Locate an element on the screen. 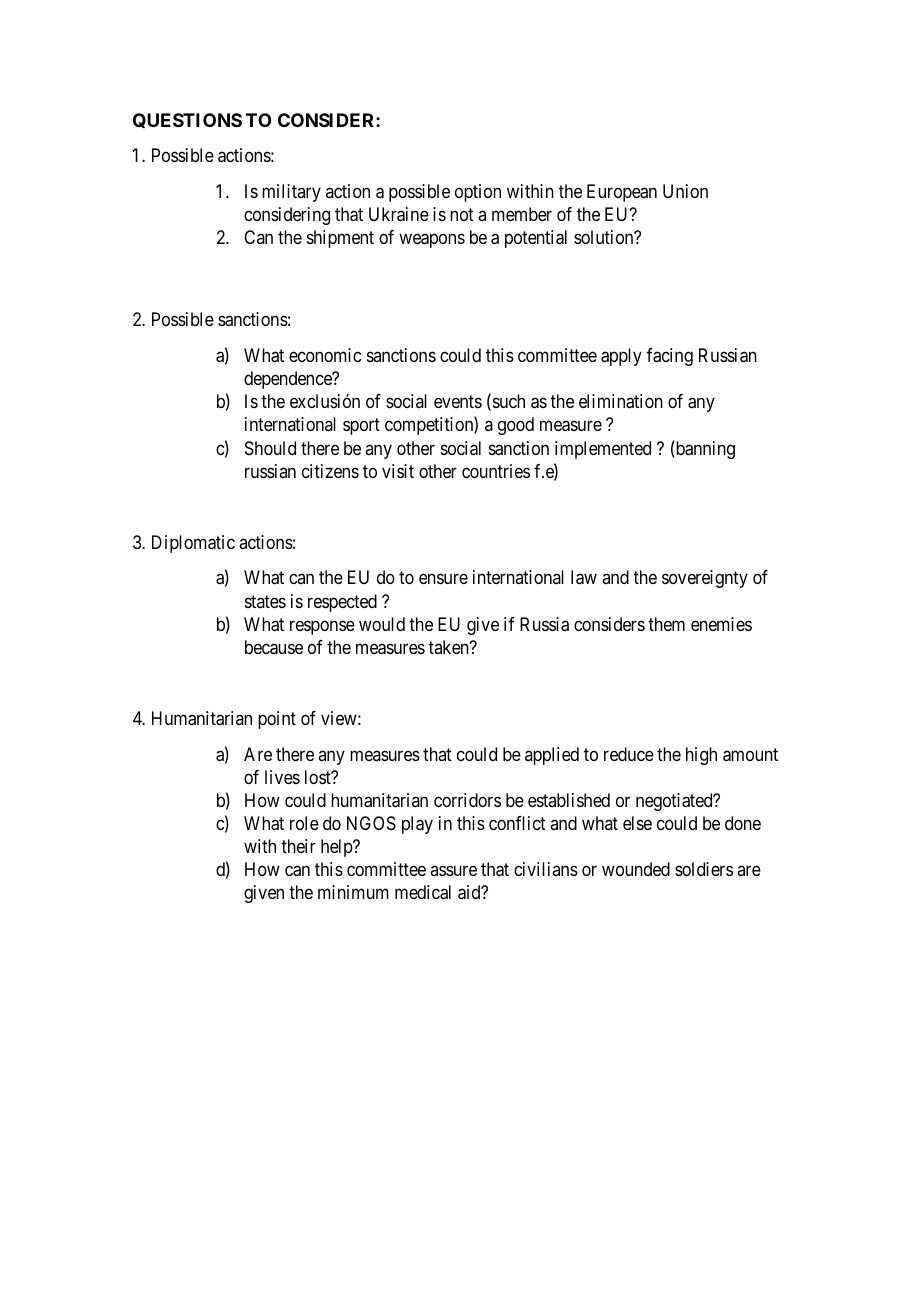 This screenshot has width=924, height=1308. their is located at coordinates (298, 846).
